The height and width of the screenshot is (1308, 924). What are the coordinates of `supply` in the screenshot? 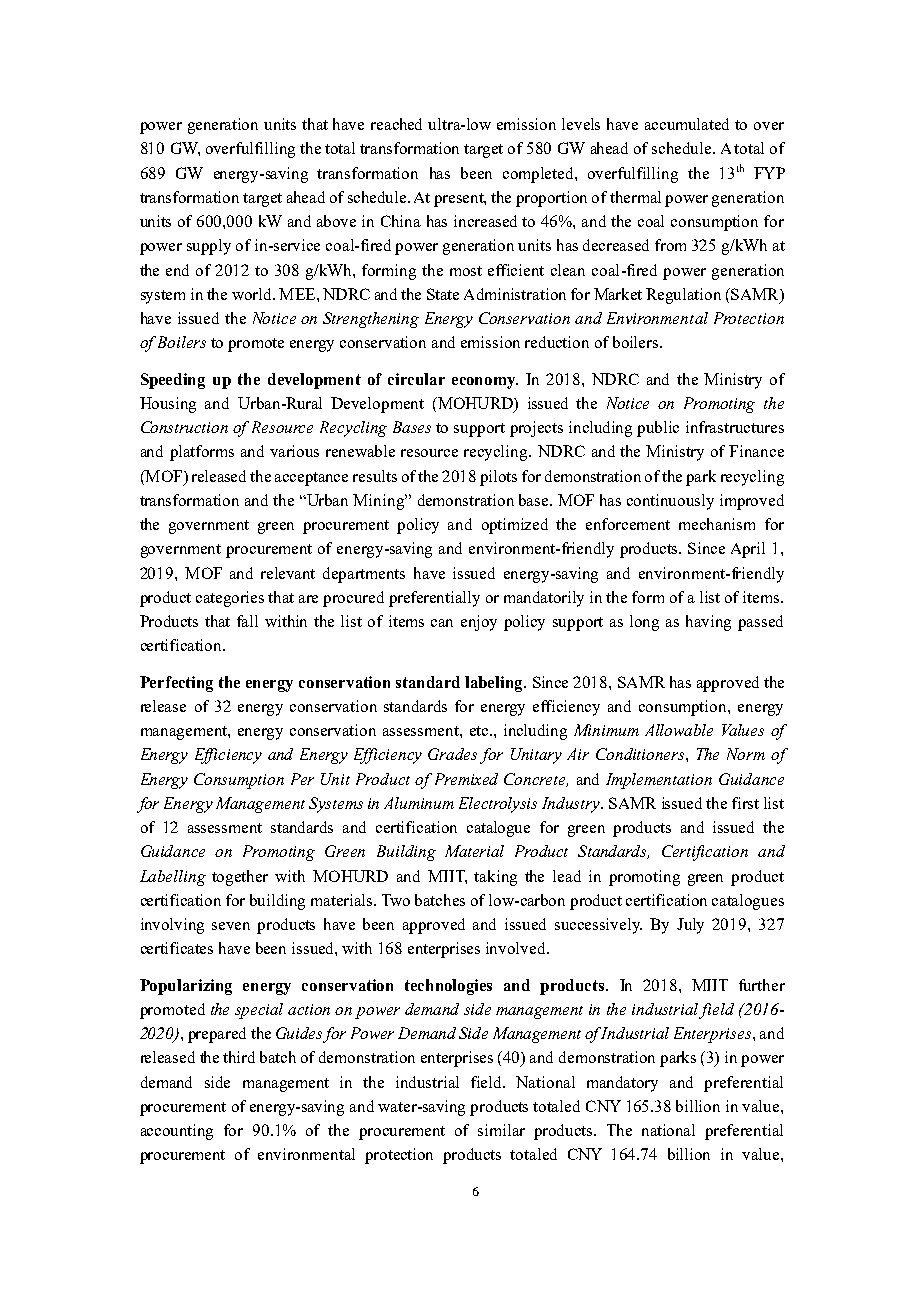 It's located at (209, 247).
